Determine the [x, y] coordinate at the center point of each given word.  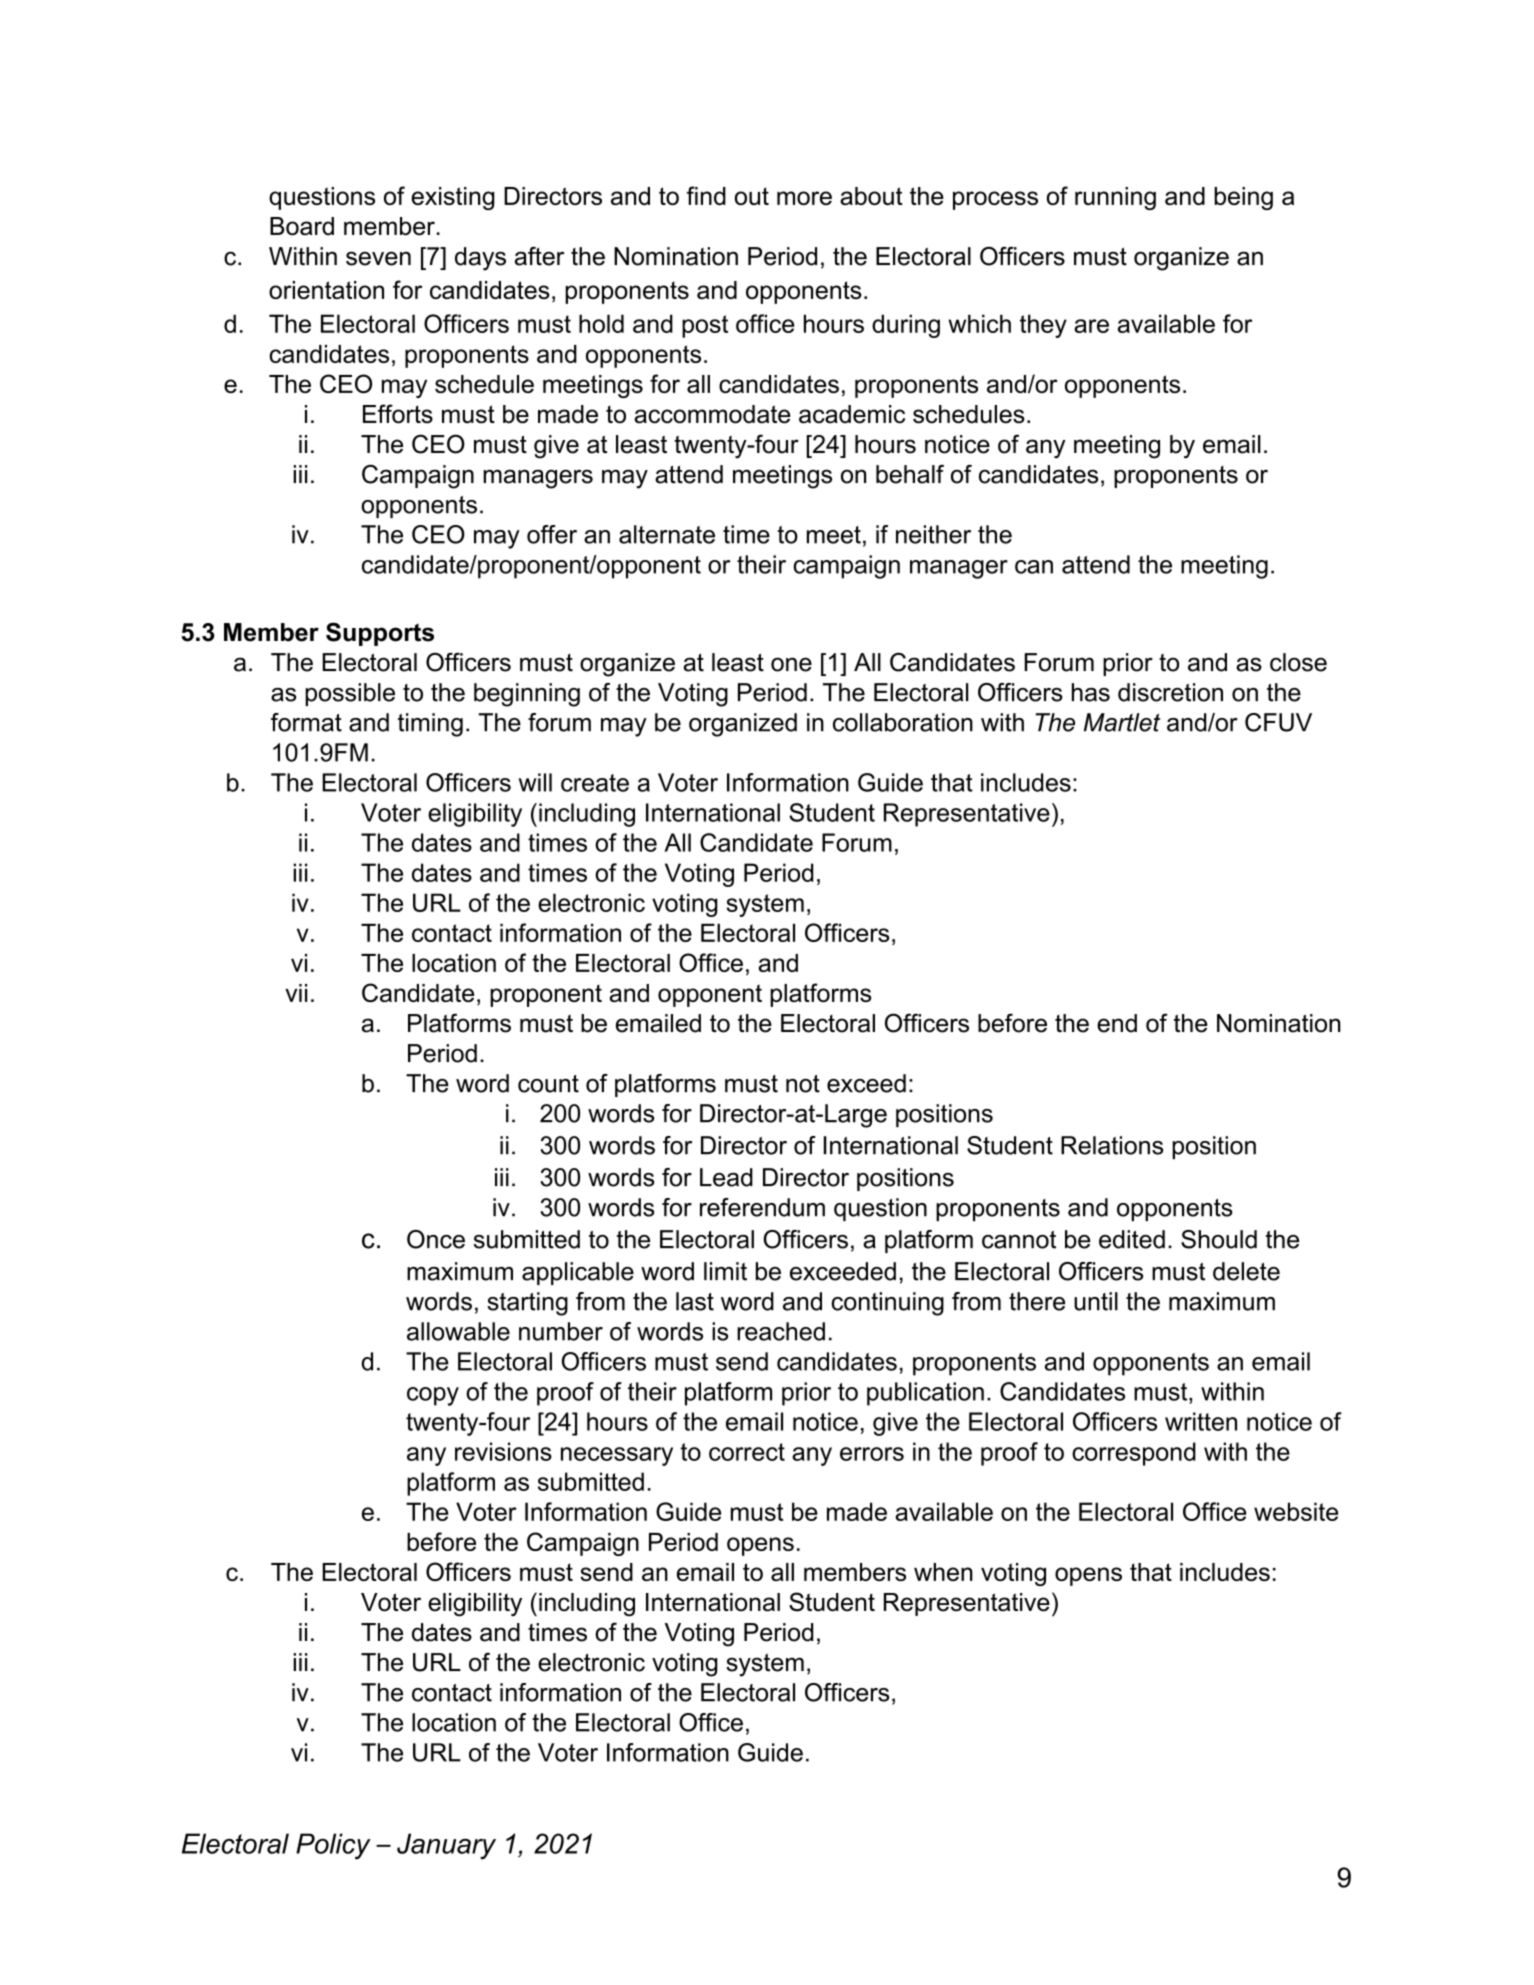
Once [436, 1239]
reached [781, 1331]
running [1115, 198]
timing [430, 725]
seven [378, 258]
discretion [1170, 692]
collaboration [903, 722]
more [804, 198]
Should [1219, 1239]
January [446, 1846]
